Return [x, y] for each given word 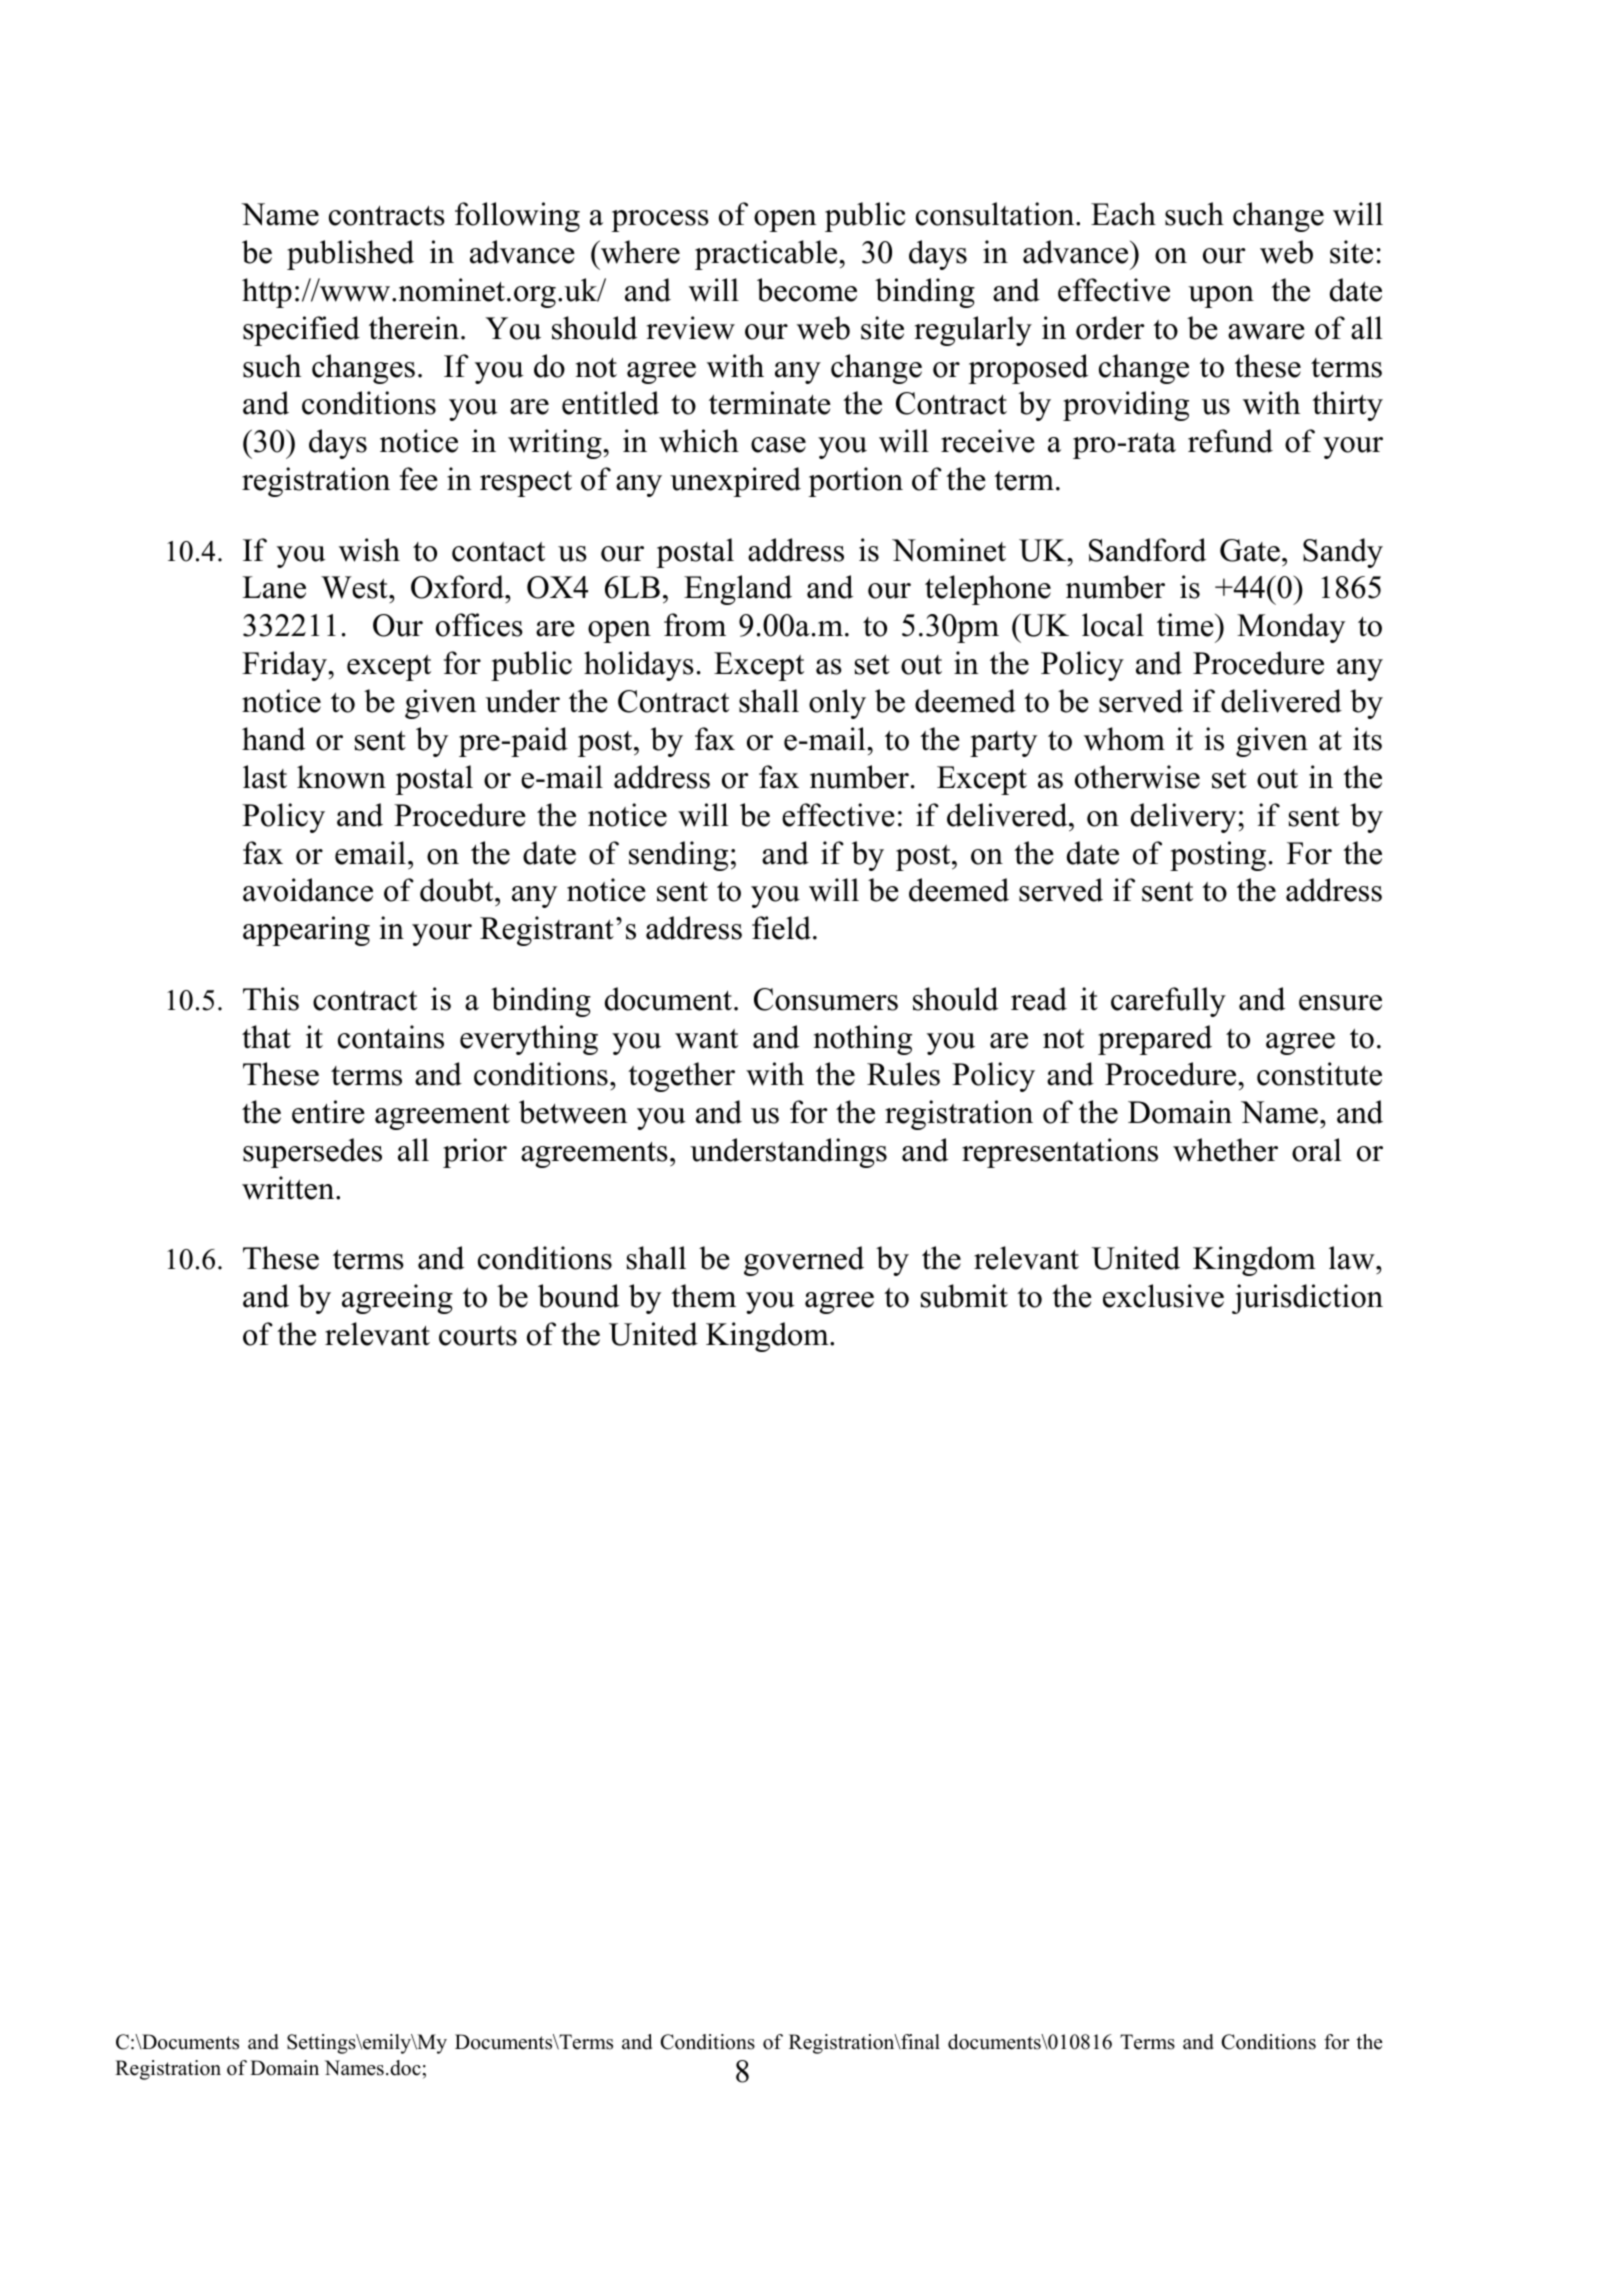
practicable [767, 255]
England [738, 590]
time [1186, 625]
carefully [1168, 1002]
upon [1221, 297]
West [355, 587]
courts [478, 1336]
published [350, 255]
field [781, 928]
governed [804, 1261]
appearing [306, 931]
